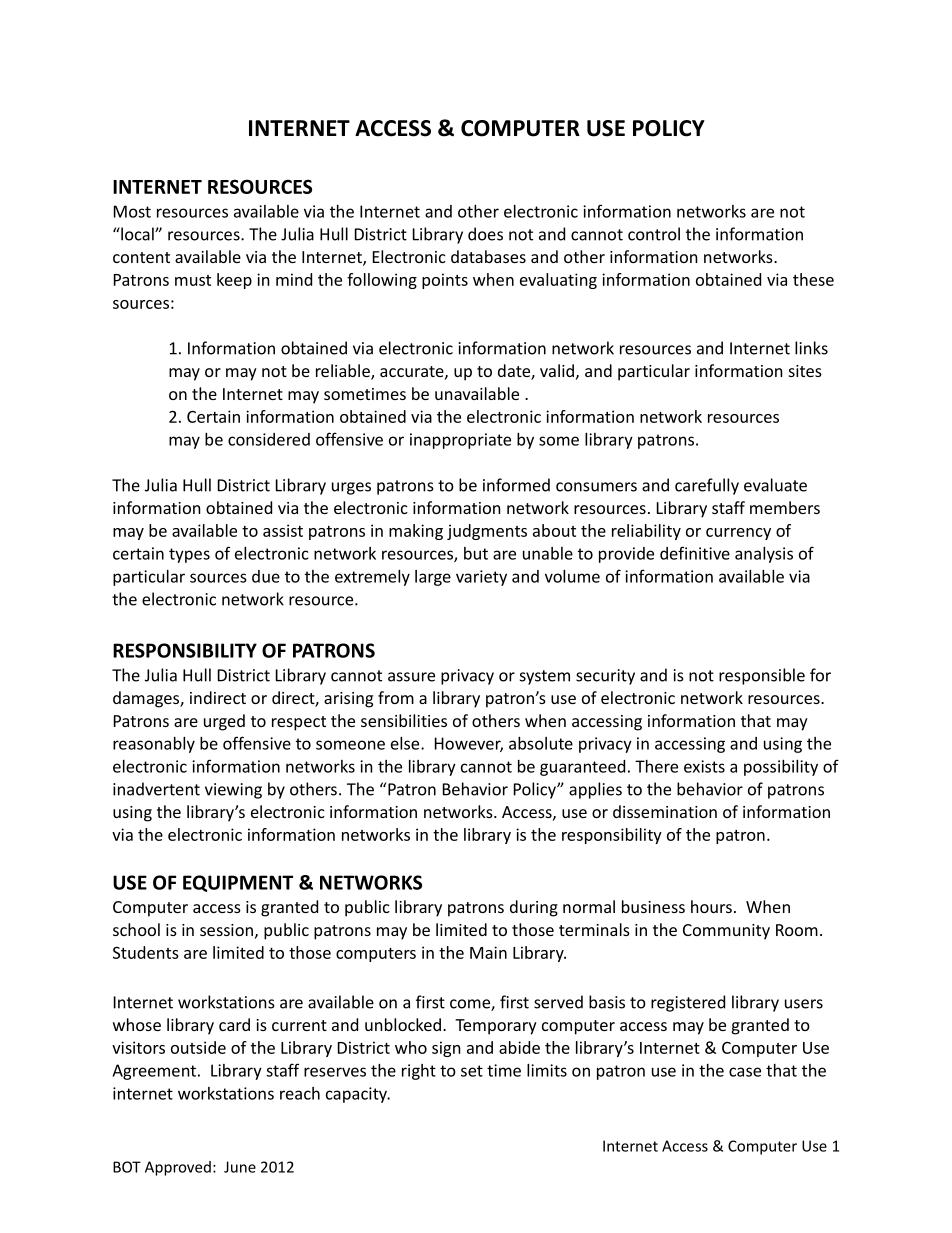 Image resolution: width=952 pixels, height=1233 pixels. I want to click on June, so click(240, 1167).
